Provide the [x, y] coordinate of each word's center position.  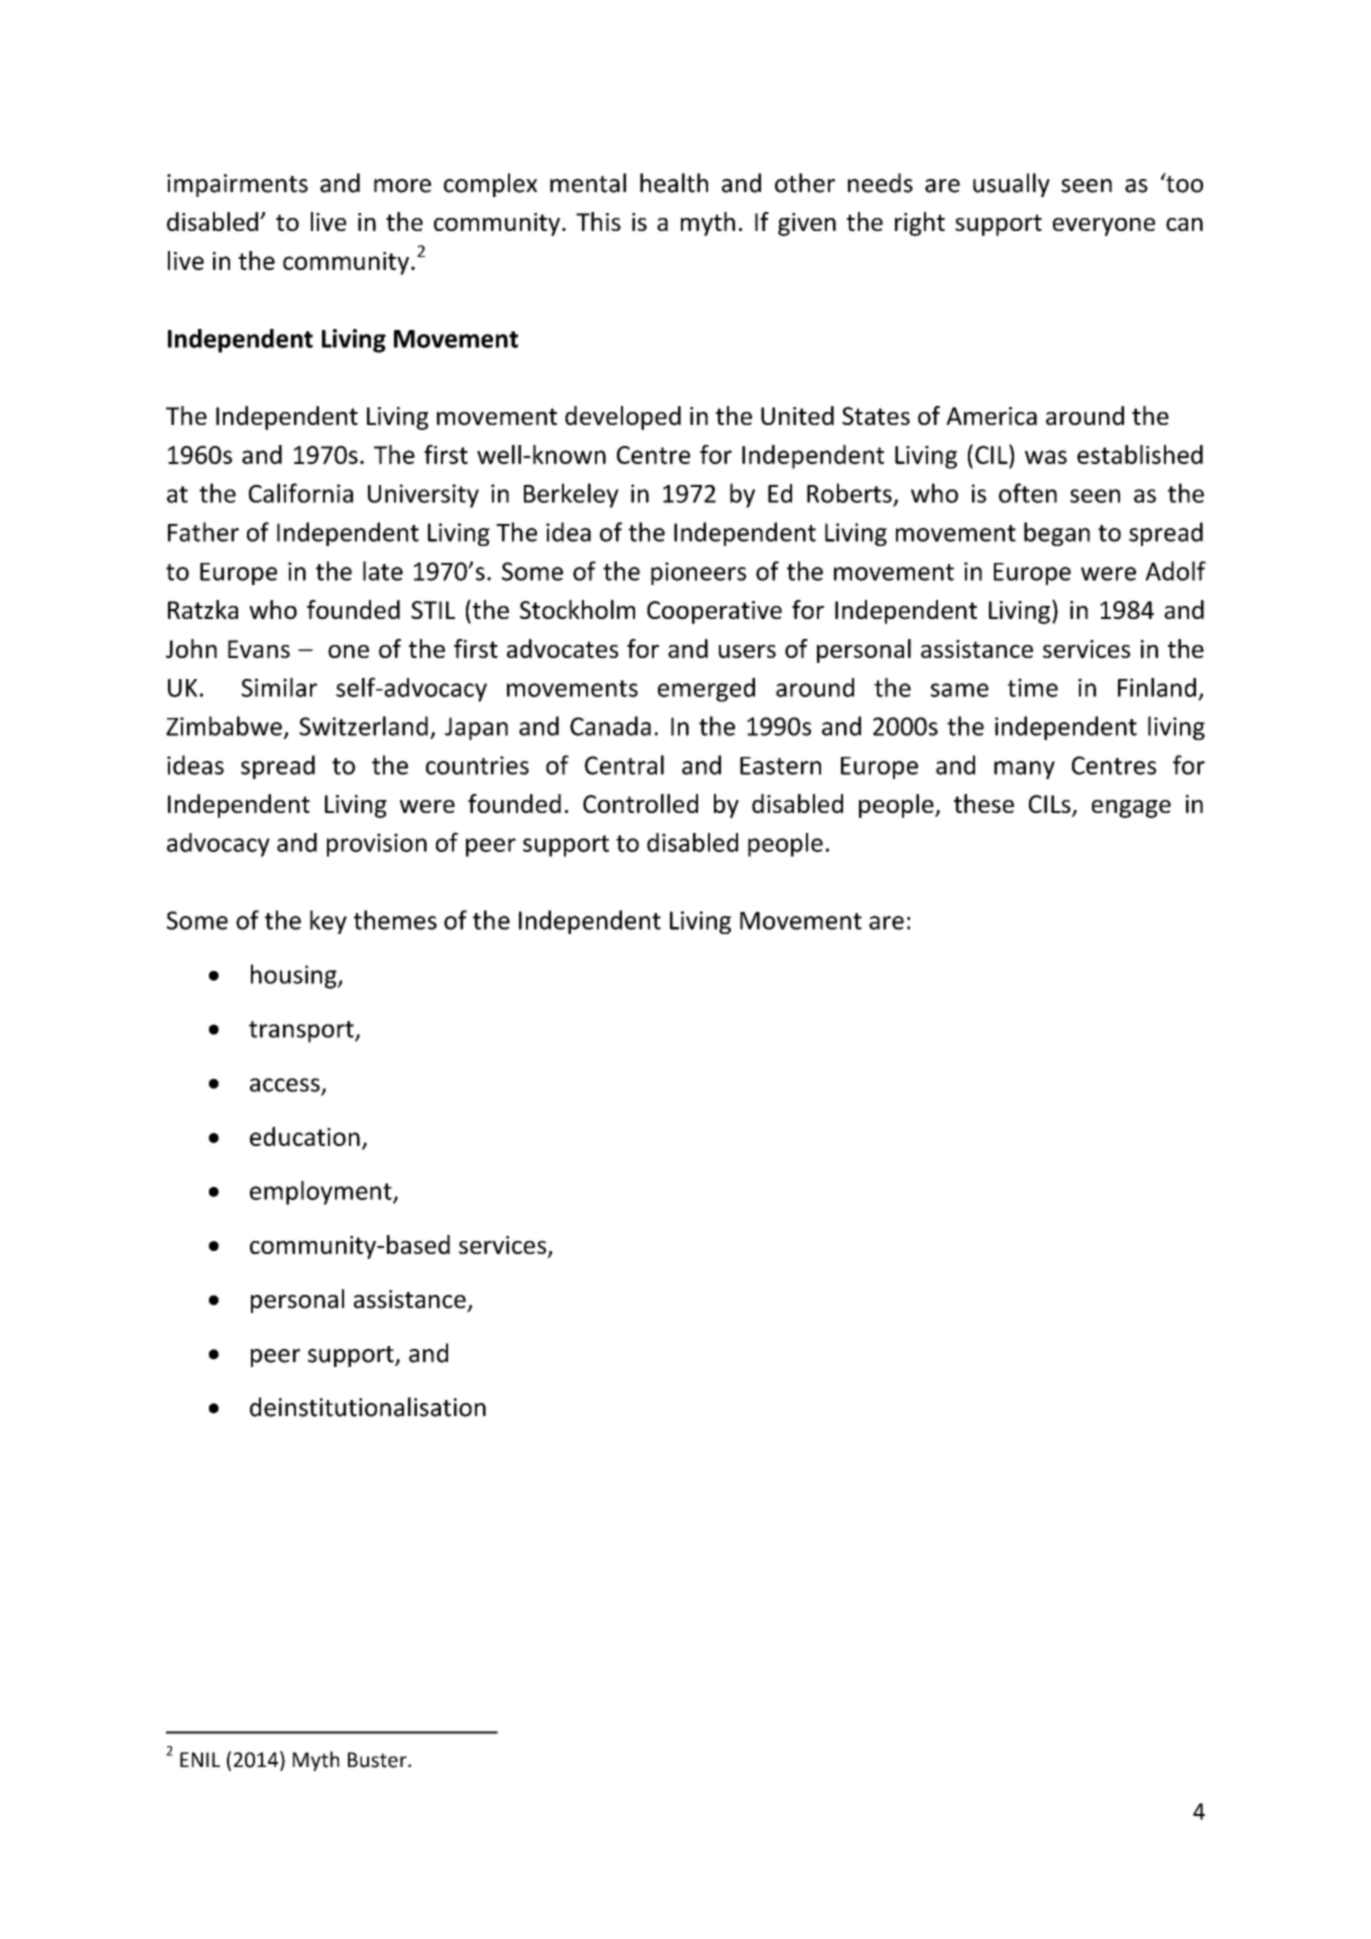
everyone [1104, 227]
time [1033, 687]
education [305, 1136]
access [285, 1085]
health [674, 183]
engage [1131, 809]
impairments [237, 185]
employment [322, 1193]
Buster [378, 1760]
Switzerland [363, 726]
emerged [706, 690]
